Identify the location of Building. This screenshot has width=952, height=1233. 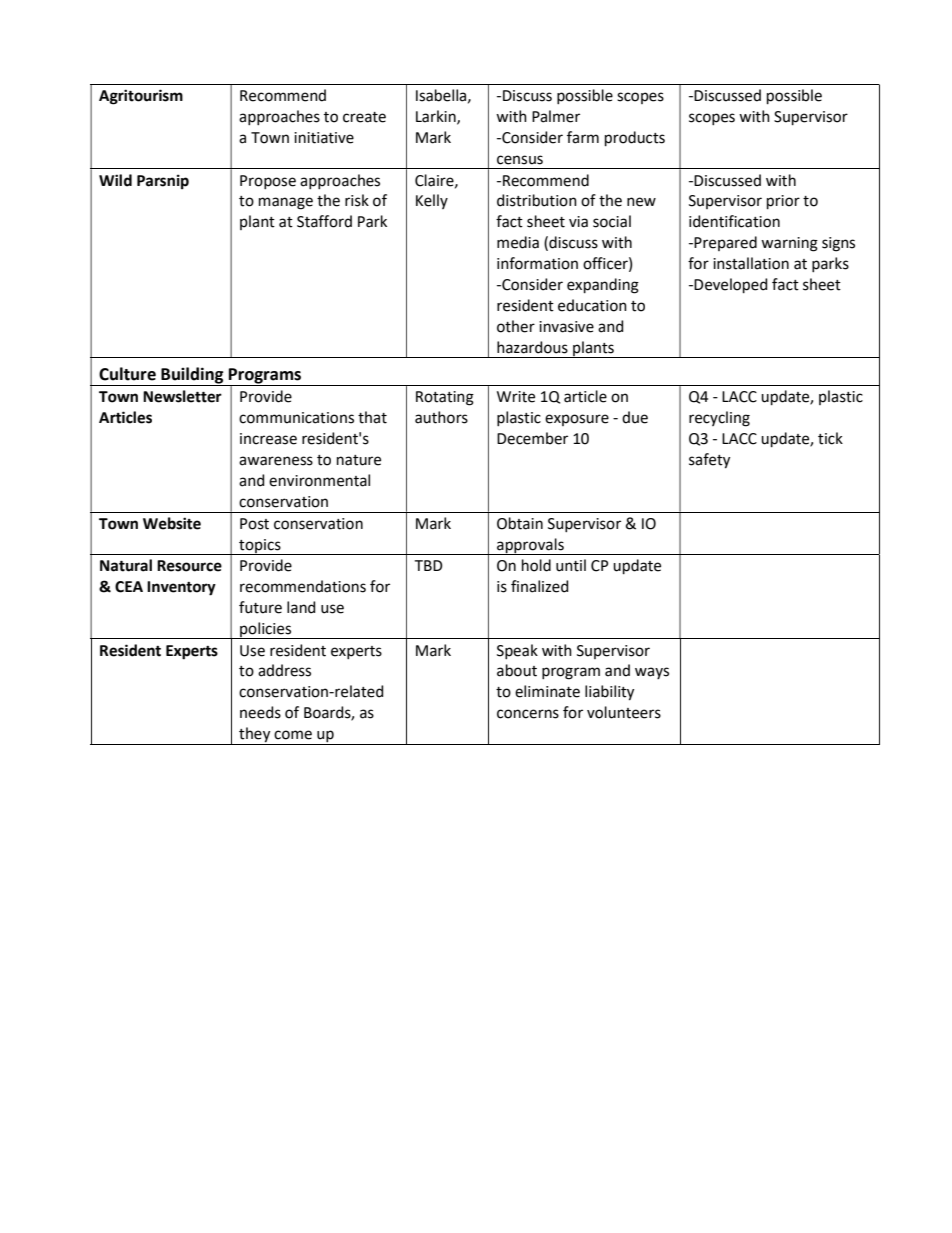
(192, 376).
